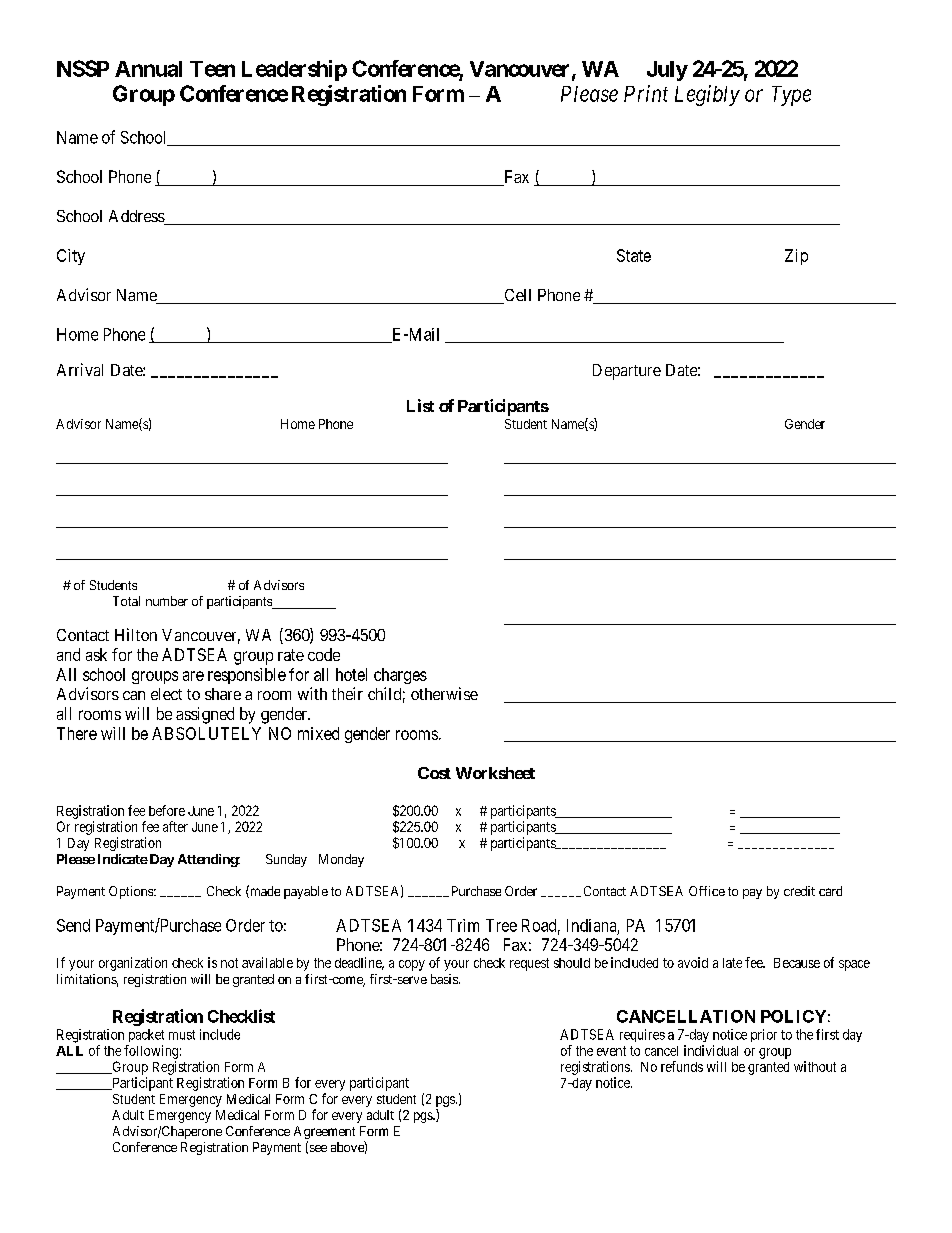 Image resolution: width=952 pixels, height=1233 pixels. I want to click on charges, so click(400, 676).
